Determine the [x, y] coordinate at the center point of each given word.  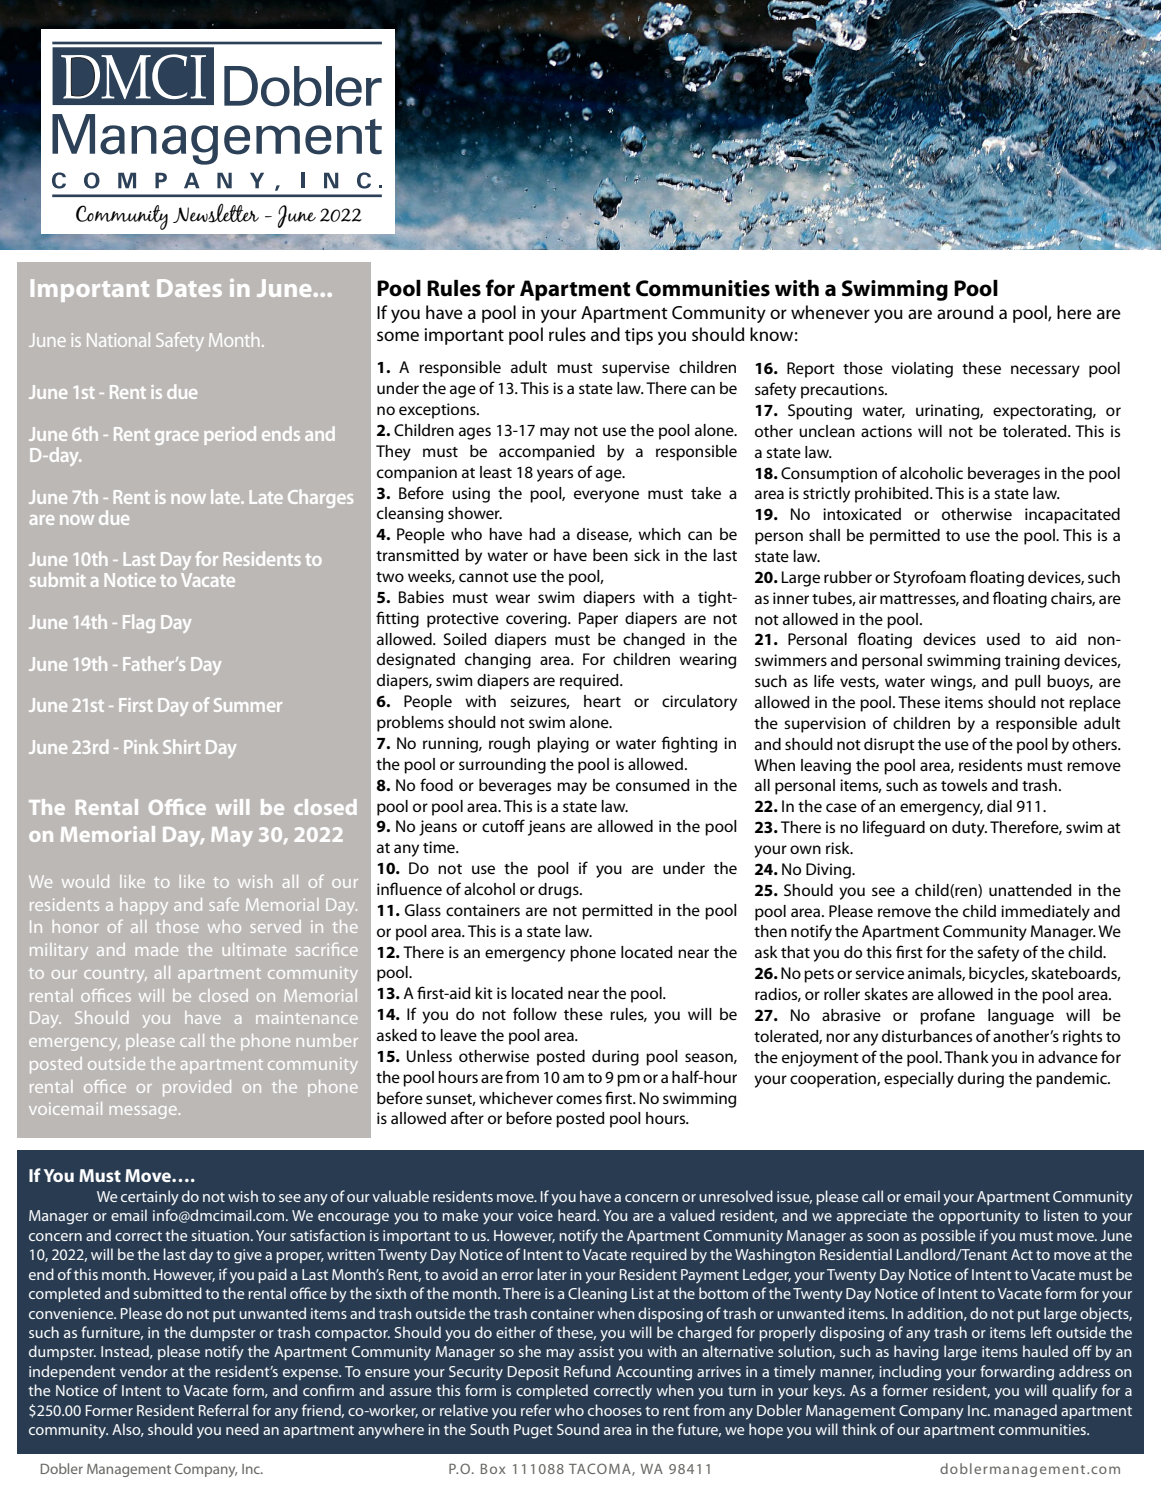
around [965, 312]
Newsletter [216, 213]
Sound [578, 1429]
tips [639, 336]
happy [144, 906]
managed [1025, 1412]
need [242, 1429]
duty [969, 829]
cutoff [503, 825]
